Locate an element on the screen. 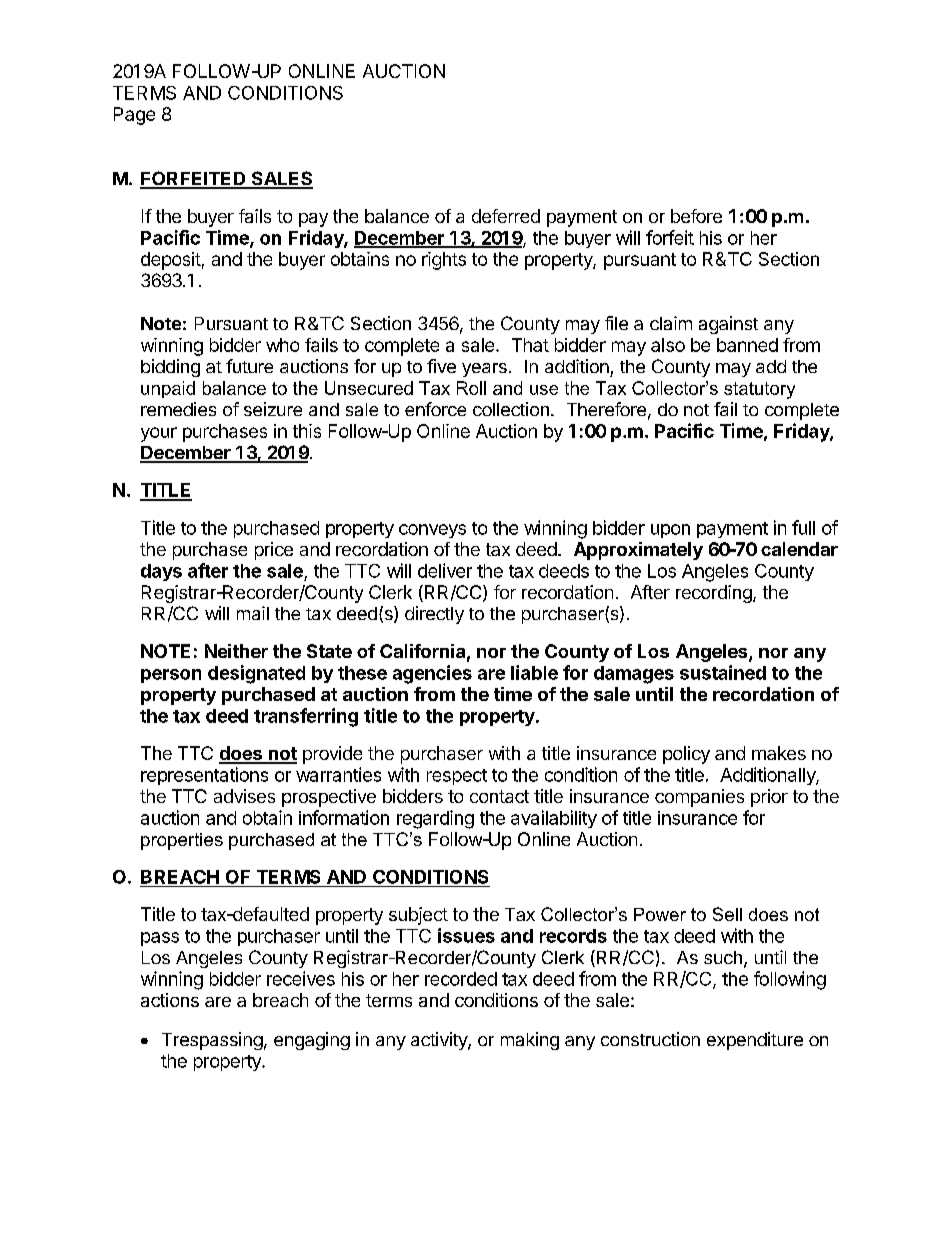  enforce is located at coordinates (435, 409).
